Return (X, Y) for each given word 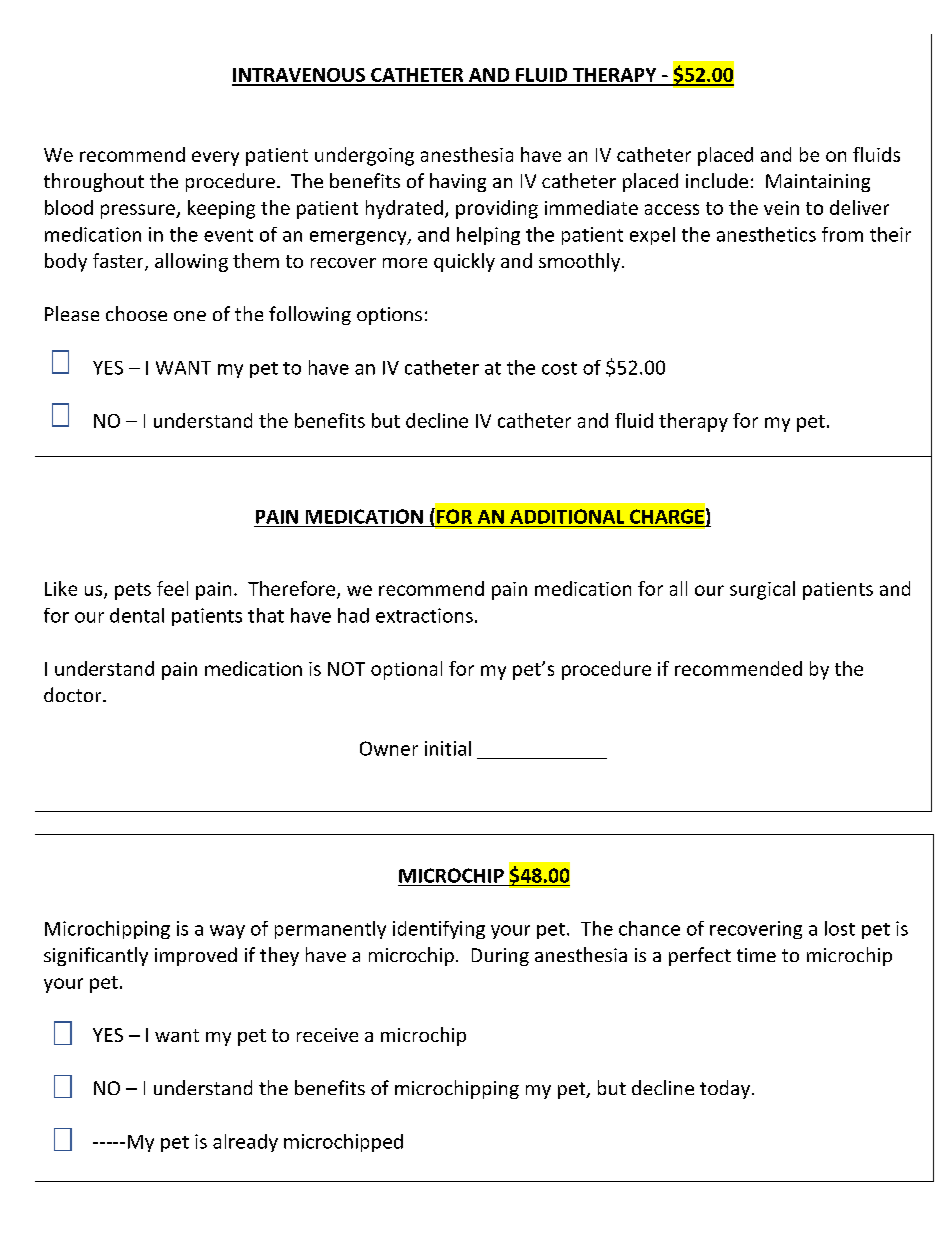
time (756, 955)
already (245, 1143)
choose (136, 313)
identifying (439, 930)
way (227, 932)
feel (172, 588)
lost (840, 928)
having (458, 182)
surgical (762, 590)
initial (448, 748)
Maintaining (818, 183)
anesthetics (766, 234)
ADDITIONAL (567, 516)
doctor (74, 694)
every (215, 158)
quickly (464, 262)
